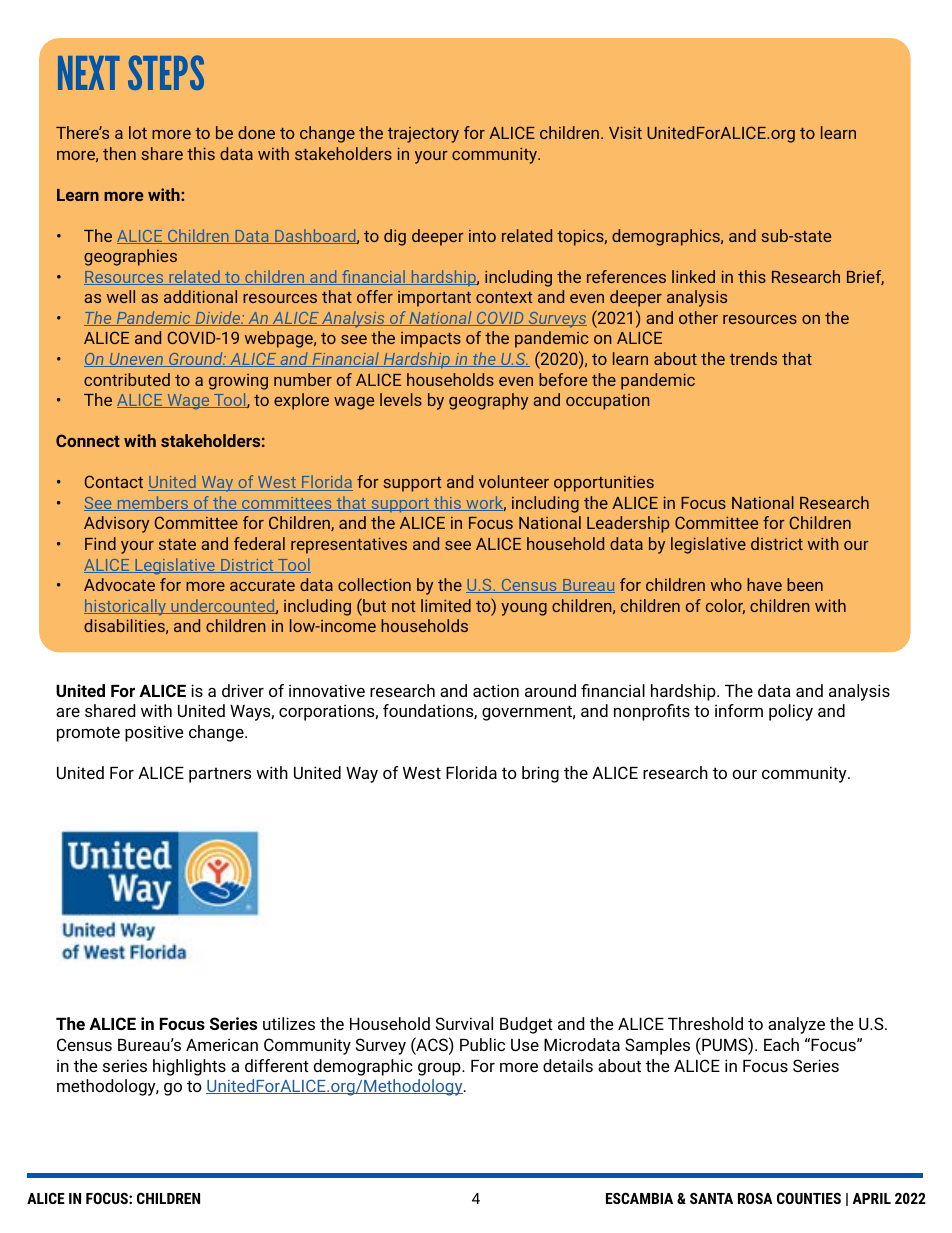 The width and height of the screenshot is (952, 1233). What do you see at coordinates (220, 775) in the screenshot?
I see `partners` at bounding box center [220, 775].
